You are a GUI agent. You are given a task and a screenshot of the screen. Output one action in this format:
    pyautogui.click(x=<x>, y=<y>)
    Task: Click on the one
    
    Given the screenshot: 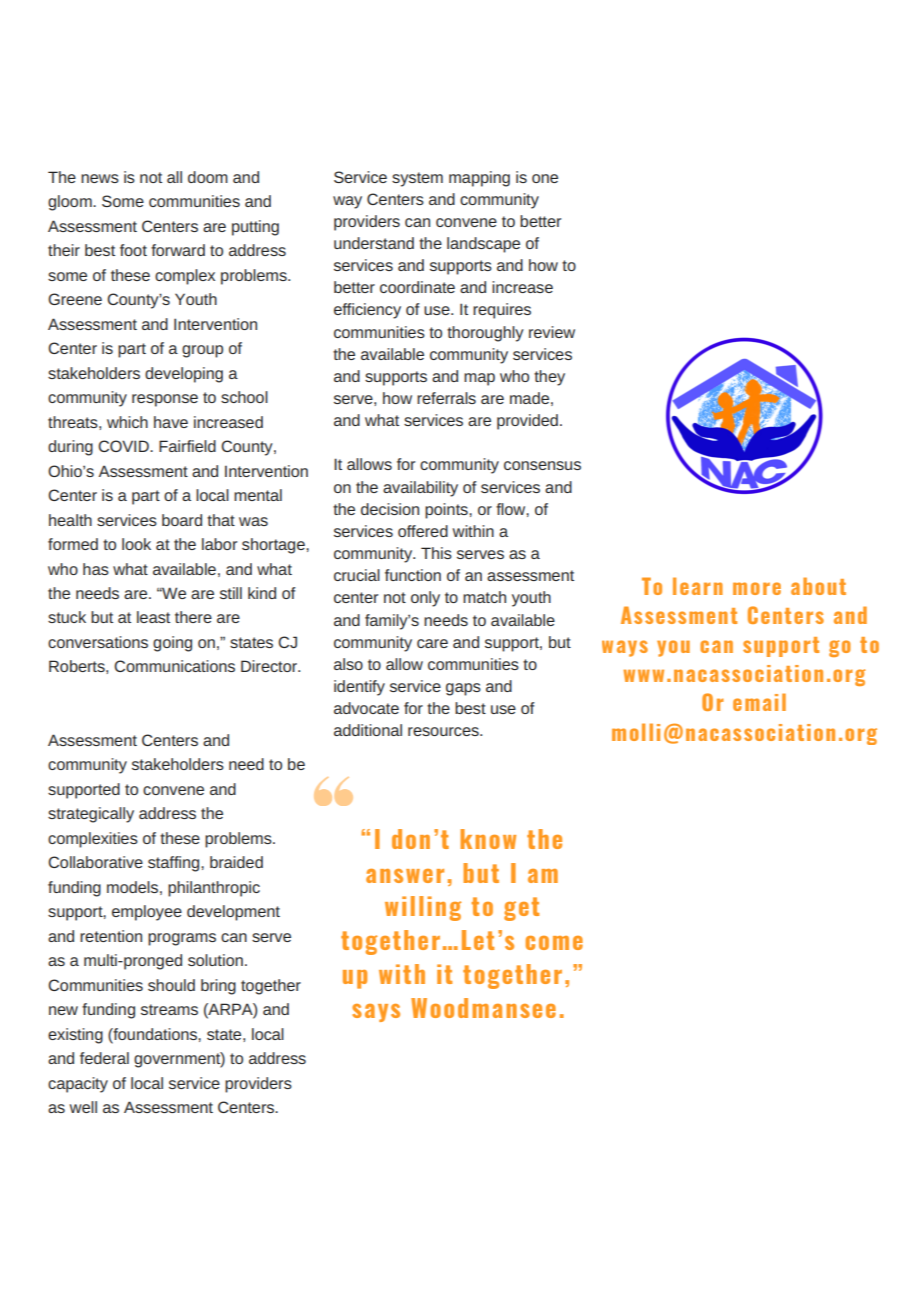 What is the action you would take?
    pyautogui.click(x=545, y=178)
